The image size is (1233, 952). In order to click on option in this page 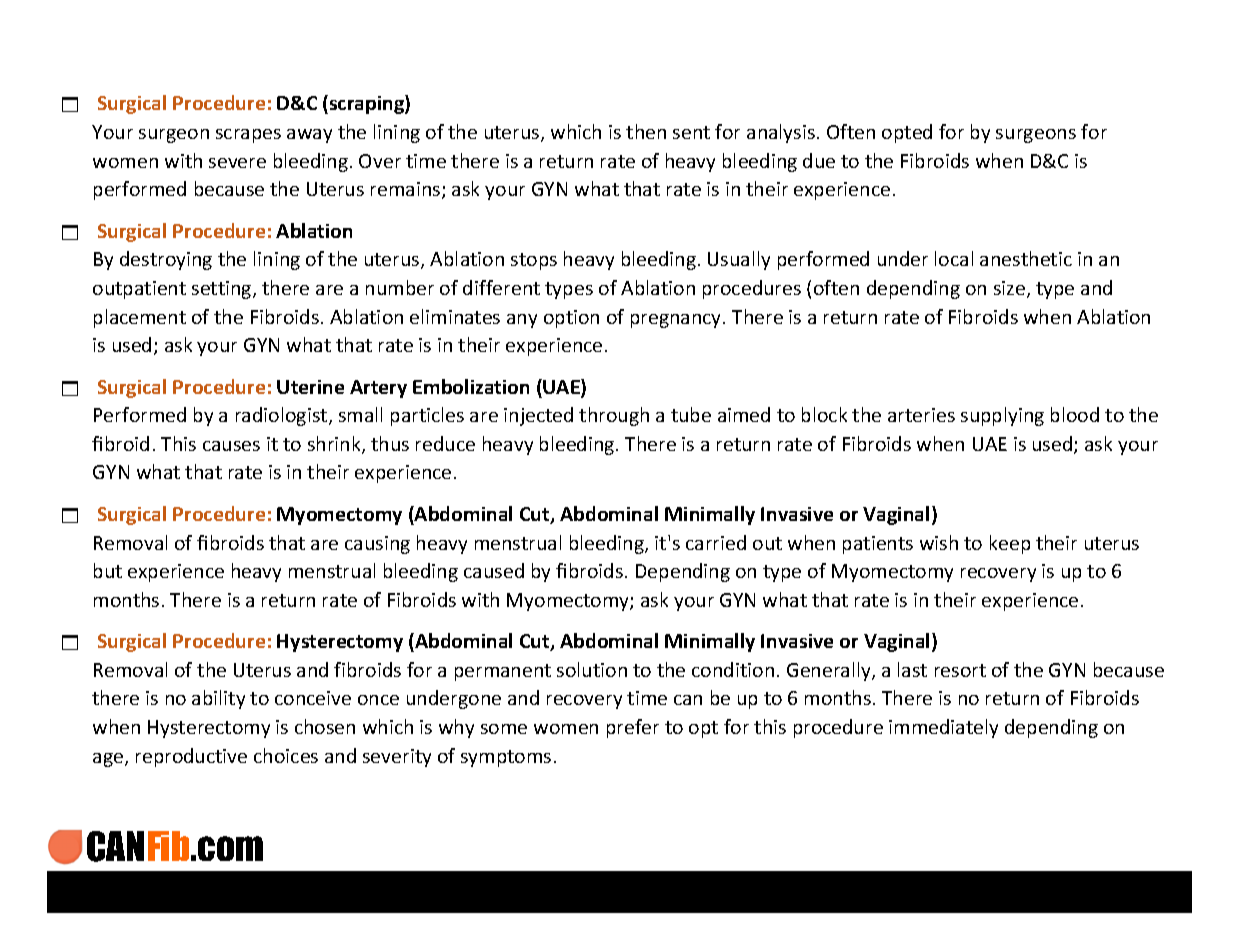, I will do `click(571, 319)`.
